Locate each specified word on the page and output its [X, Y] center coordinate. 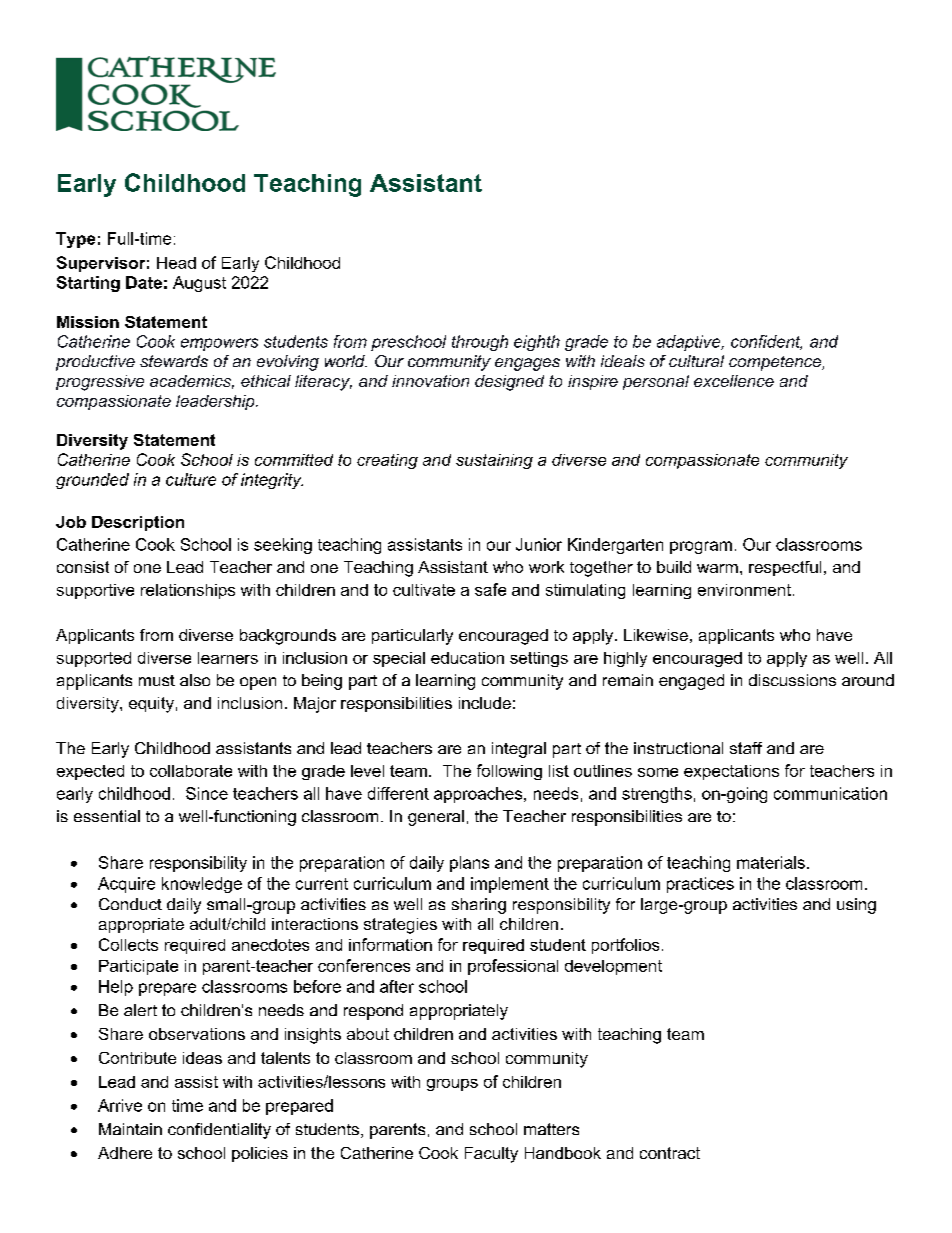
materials [771, 862]
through [480, 343]
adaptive [690, 343]
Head [176, 263]
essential [107, 816]
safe [490, 589]
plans [469, 864]
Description [138, 523]
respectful [785, 568]
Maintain [130, 1129]
